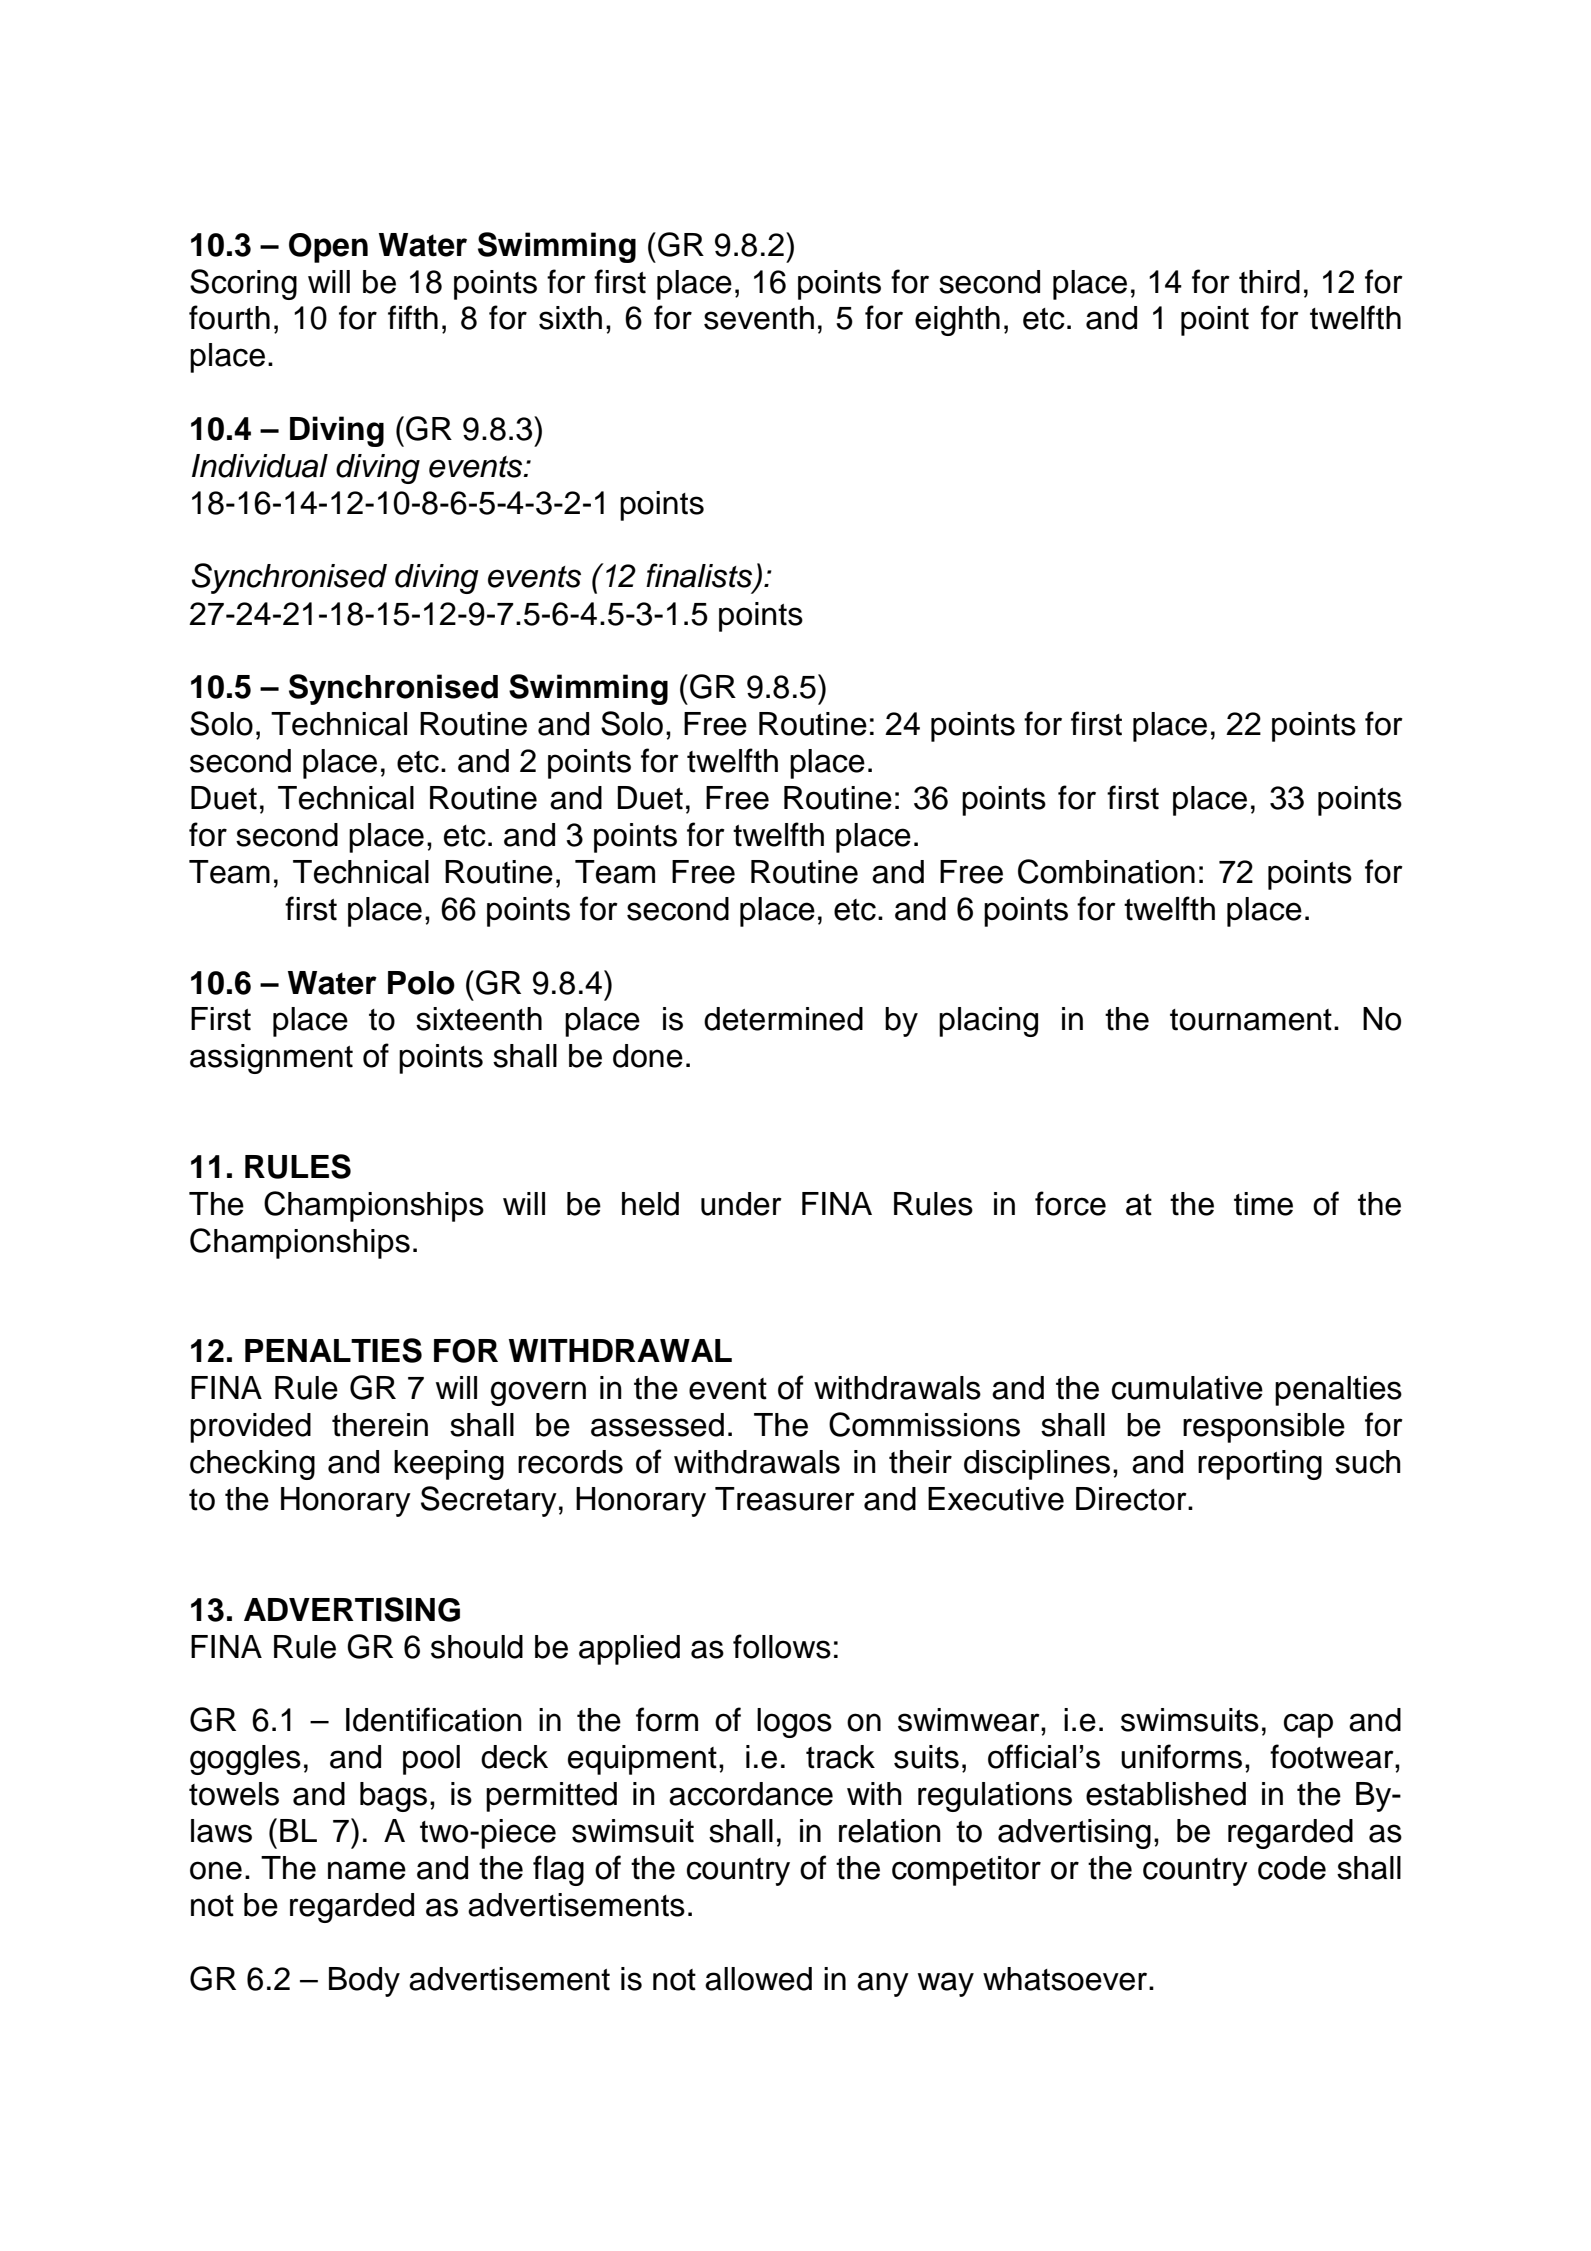 This screenshot has width=1591, height=2251. What do you see at coordinates (1106, 871) in the screenshot?
I see `Combination` at bounding box center [1106, 871].
